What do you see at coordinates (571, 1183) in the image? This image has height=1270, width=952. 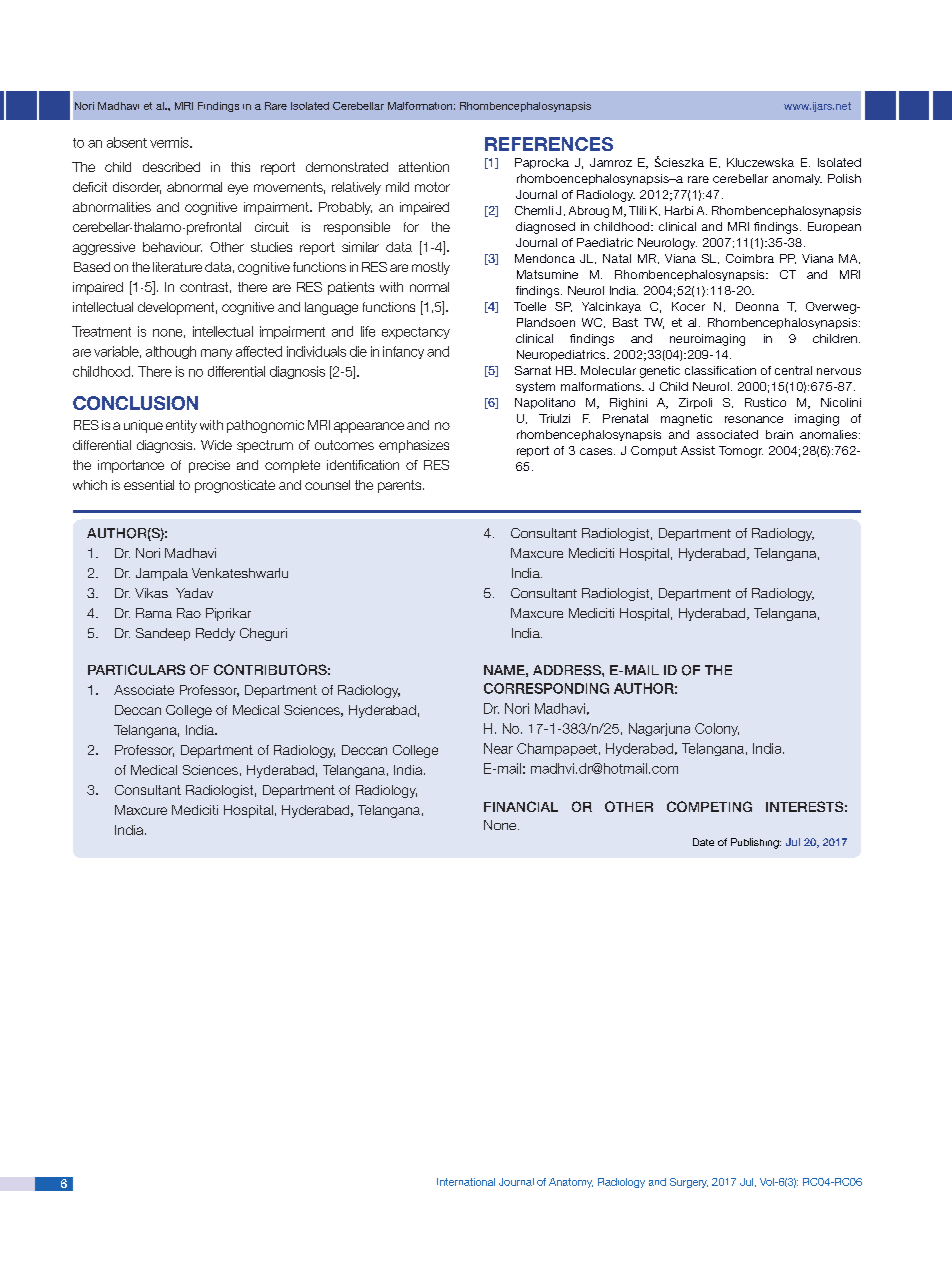 I see `Anatomy` at bounding box center [571, 1183].
